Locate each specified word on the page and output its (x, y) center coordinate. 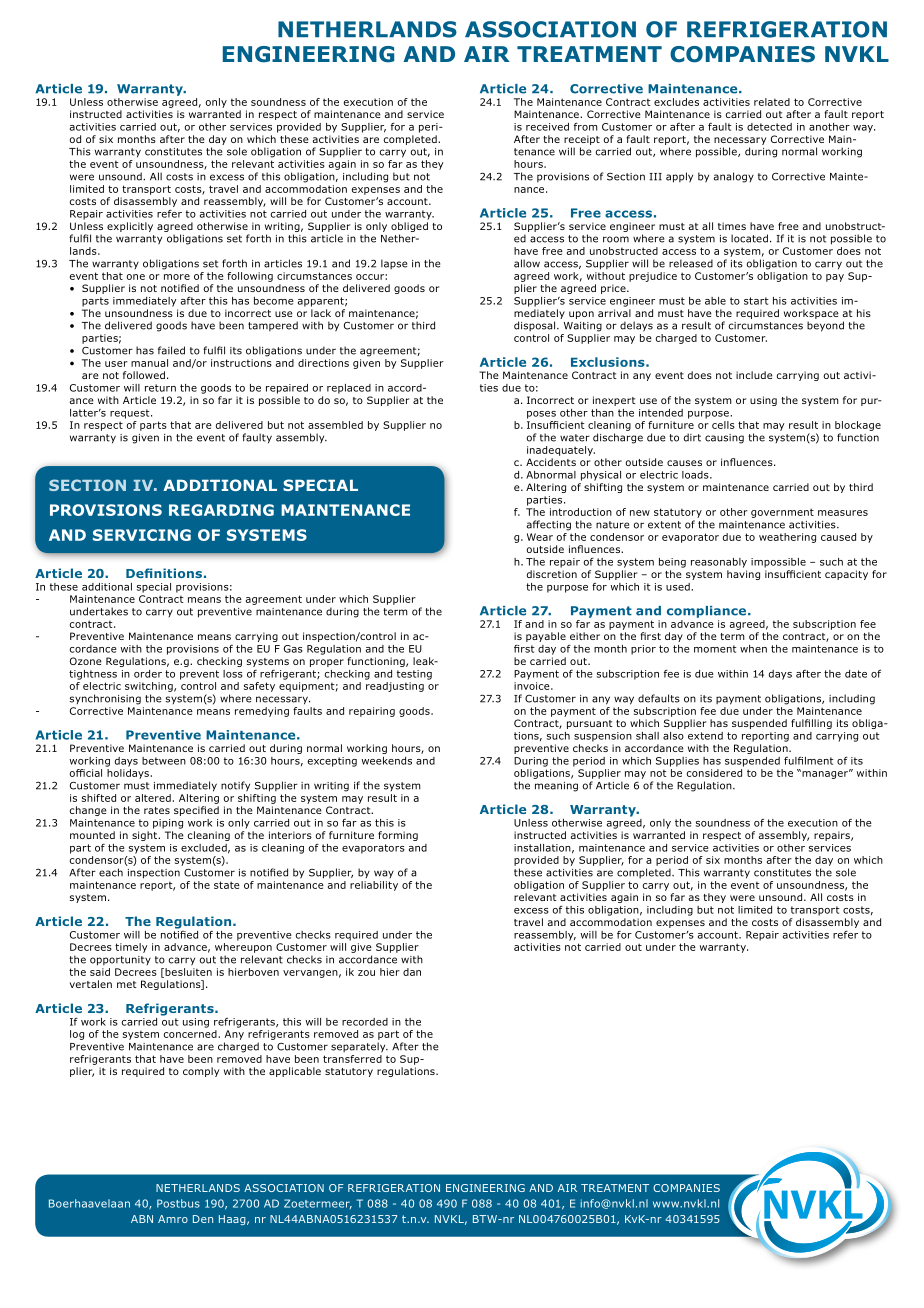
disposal (536, 326)
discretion (552, 574)
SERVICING (142, 535)
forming (398, 836)
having (743, 575)
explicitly (130, 227)
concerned (190, 1034)
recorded (365, 1022)
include (754, 375)
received (547, 127)
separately (359, 1047)
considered (714, 773)
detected (769, 127)
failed (171, 350)
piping (168, 824)
